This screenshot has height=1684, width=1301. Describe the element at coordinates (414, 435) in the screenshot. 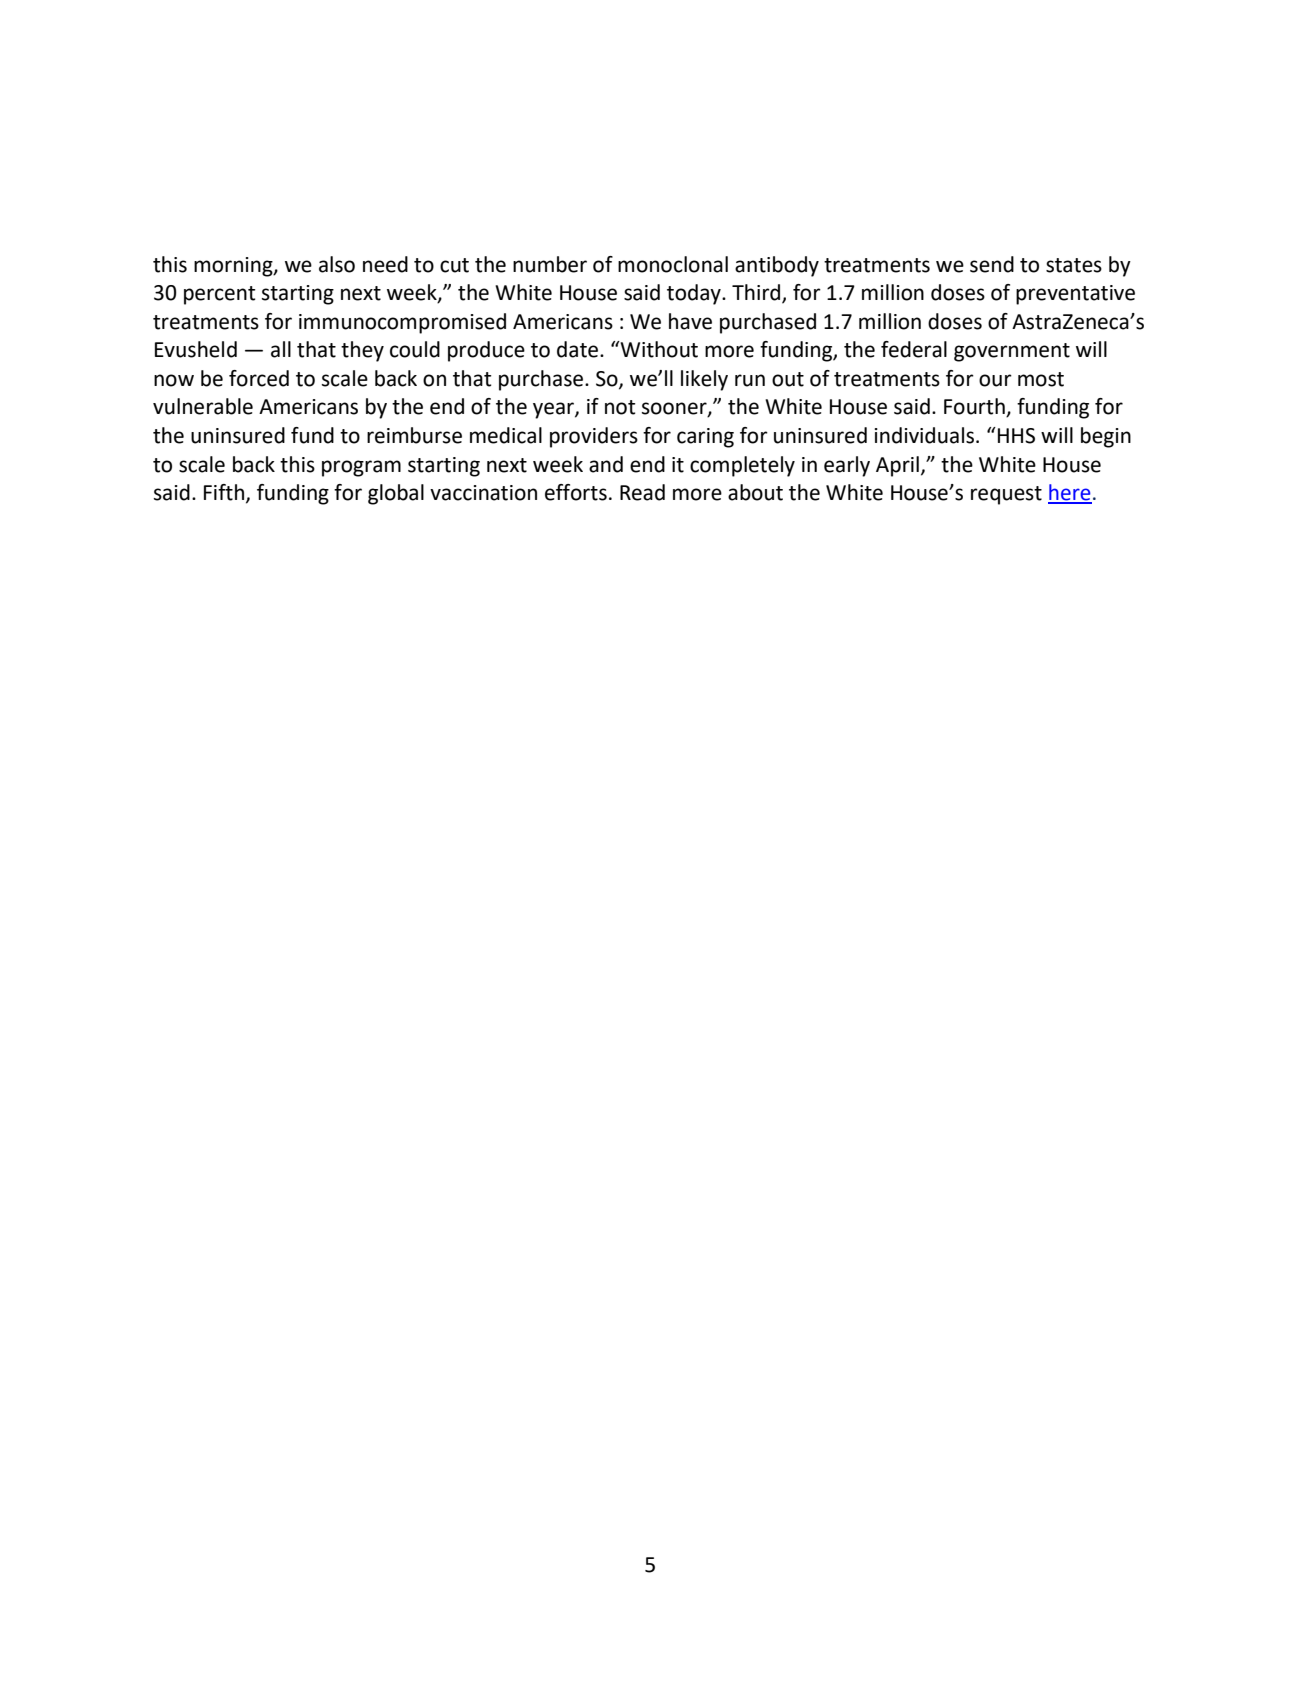

I see `reimburse` at that location.
